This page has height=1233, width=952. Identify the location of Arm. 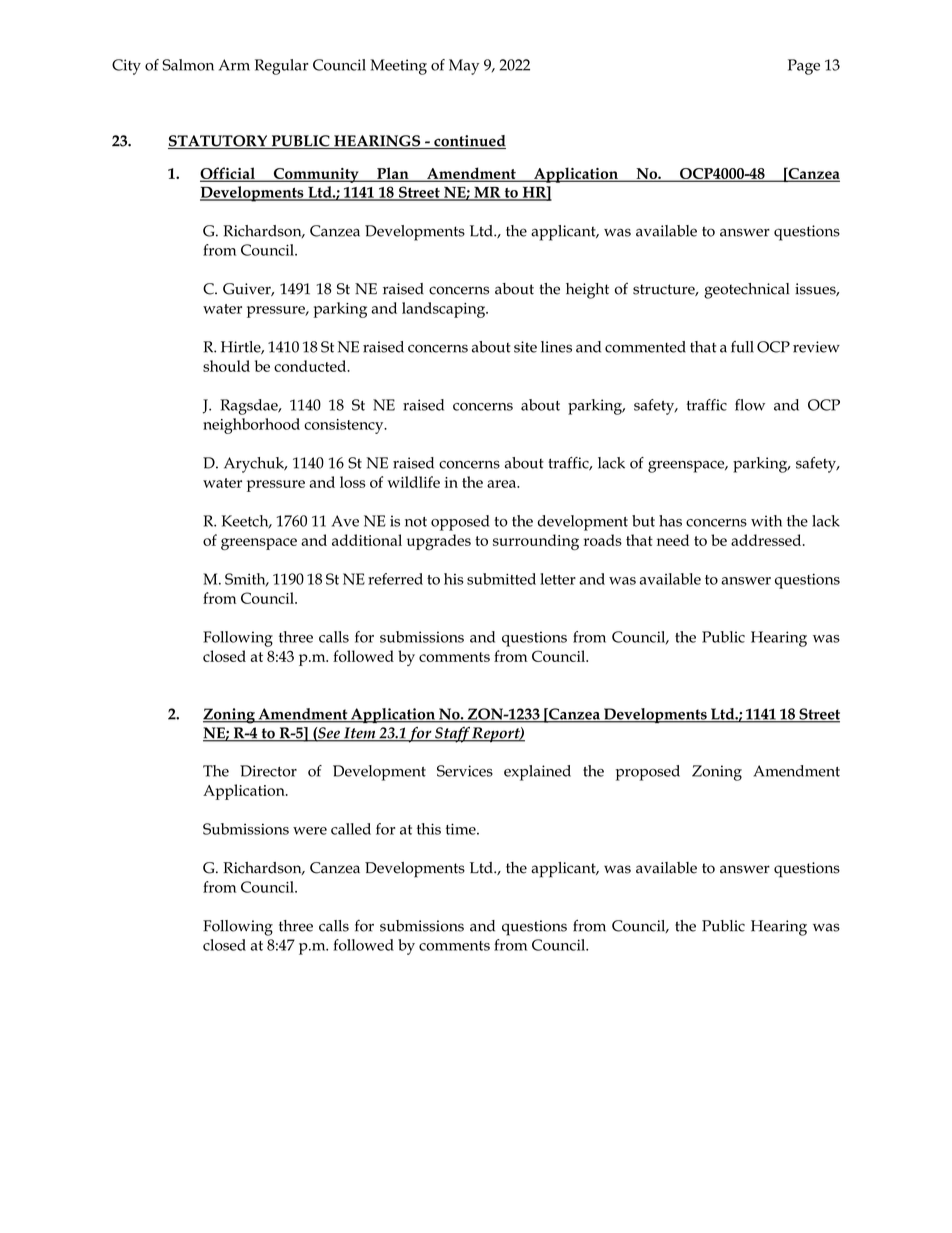
(234, 65).
